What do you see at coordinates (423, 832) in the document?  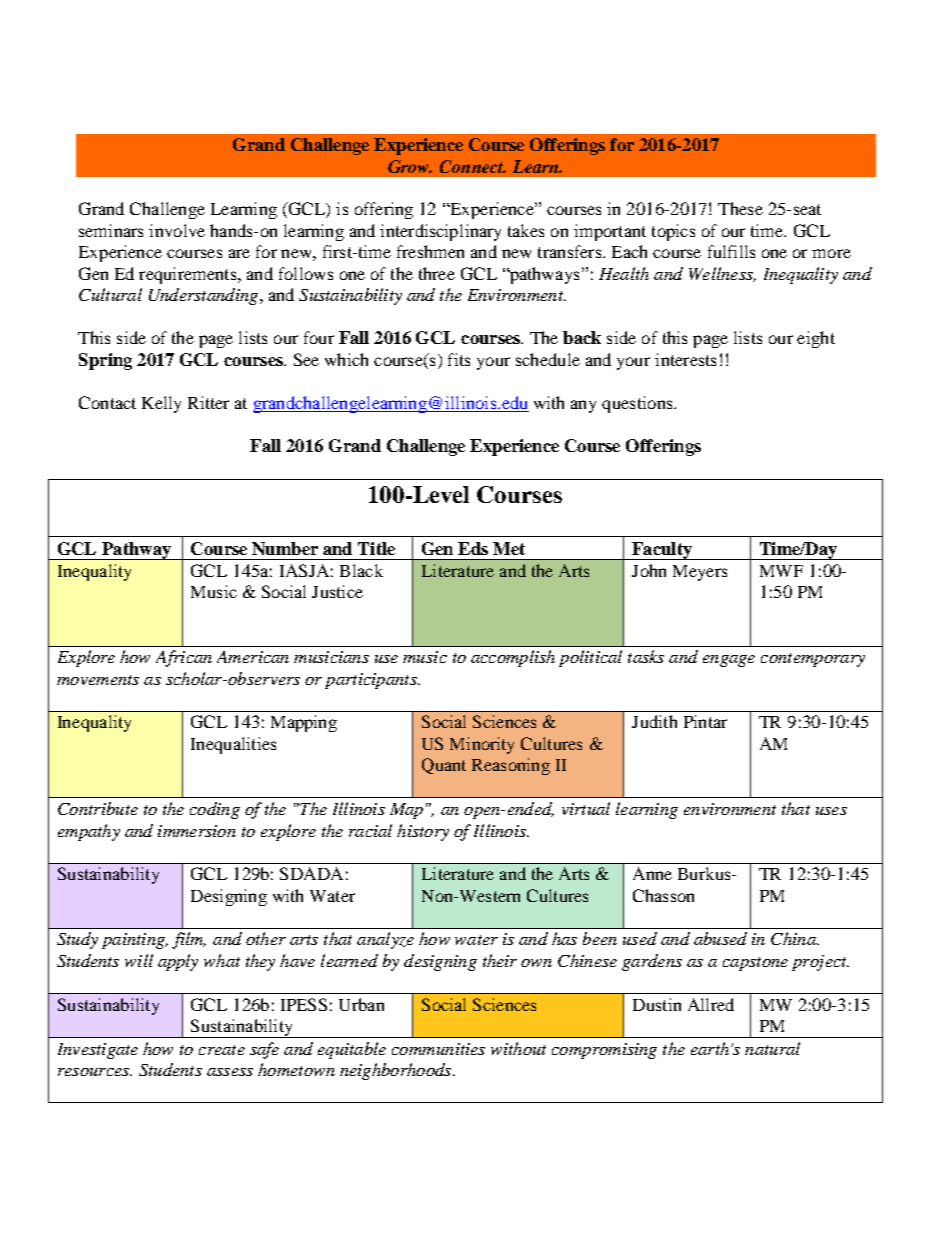 I see `history` at bounding box center [423, 832].
